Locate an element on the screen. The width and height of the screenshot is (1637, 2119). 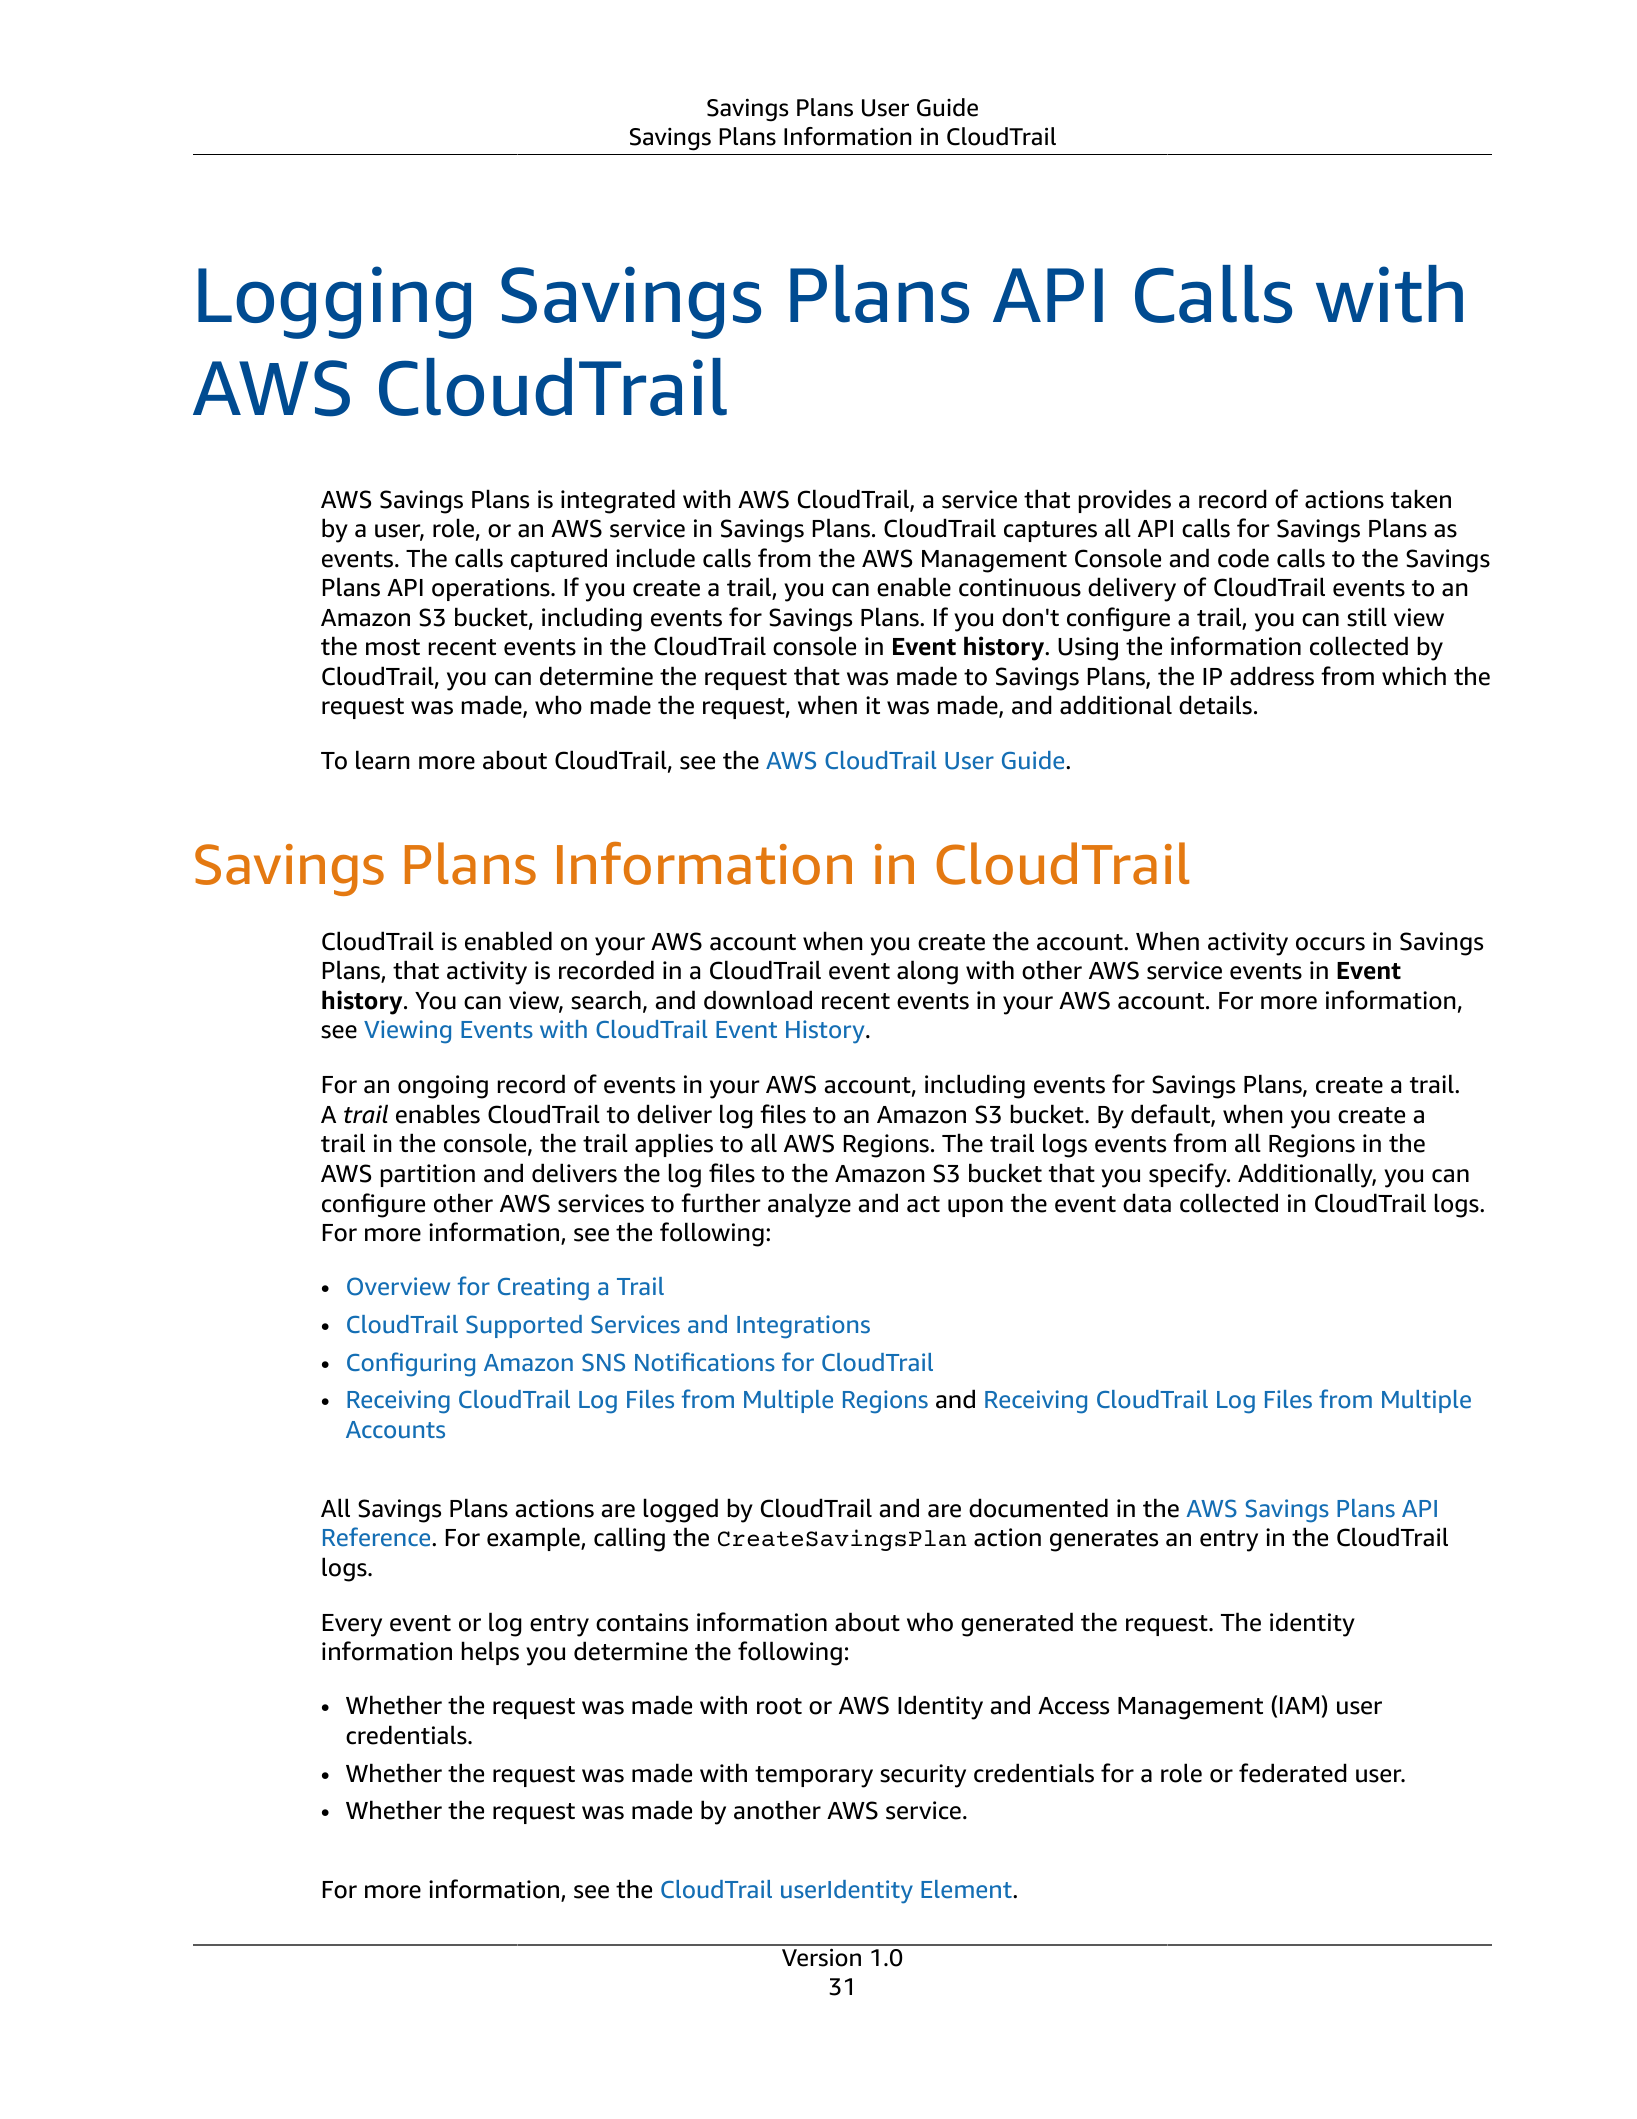
captures is located at coordinates (1050, 531).
